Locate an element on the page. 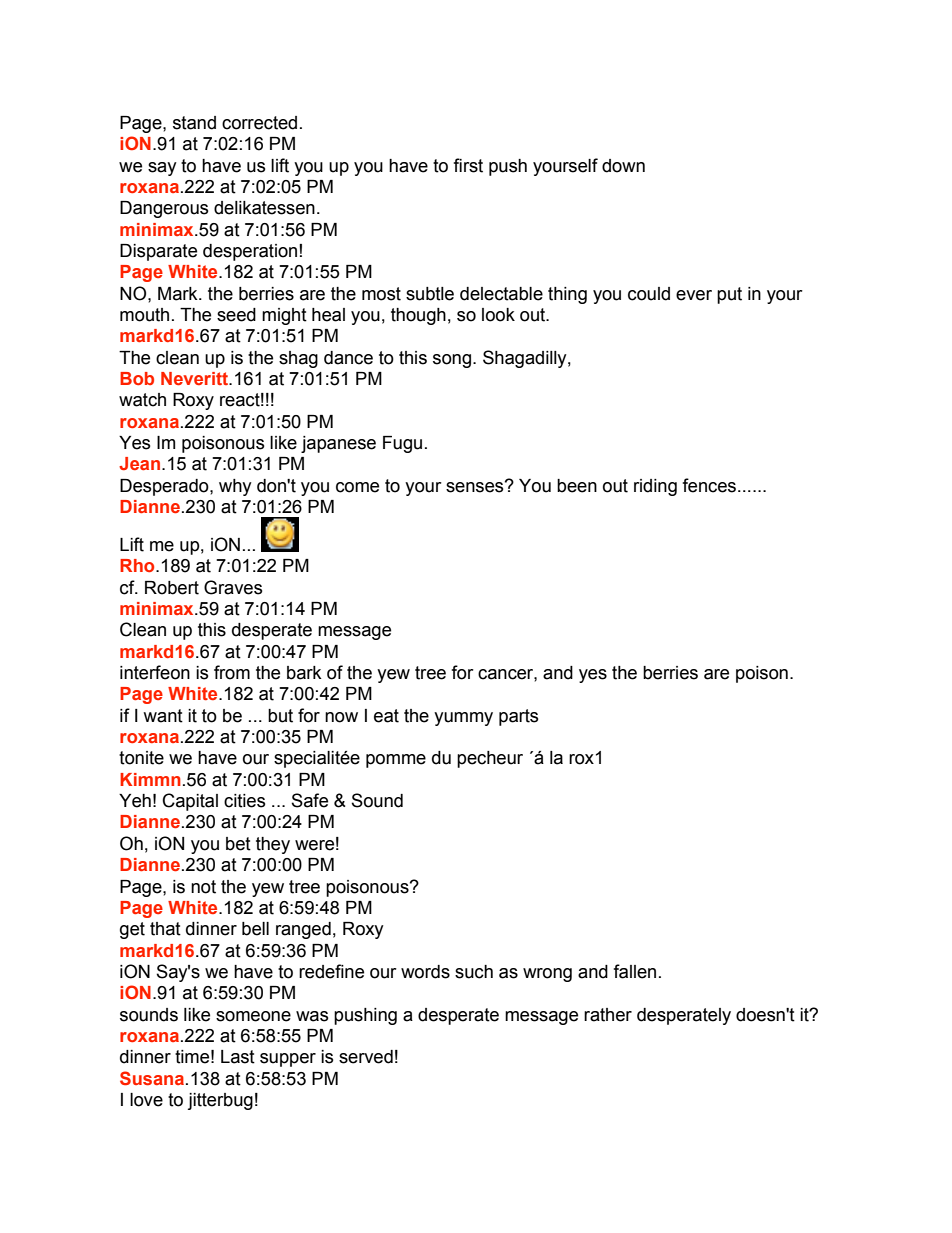  Graves is located at coordinates (233, 587).
